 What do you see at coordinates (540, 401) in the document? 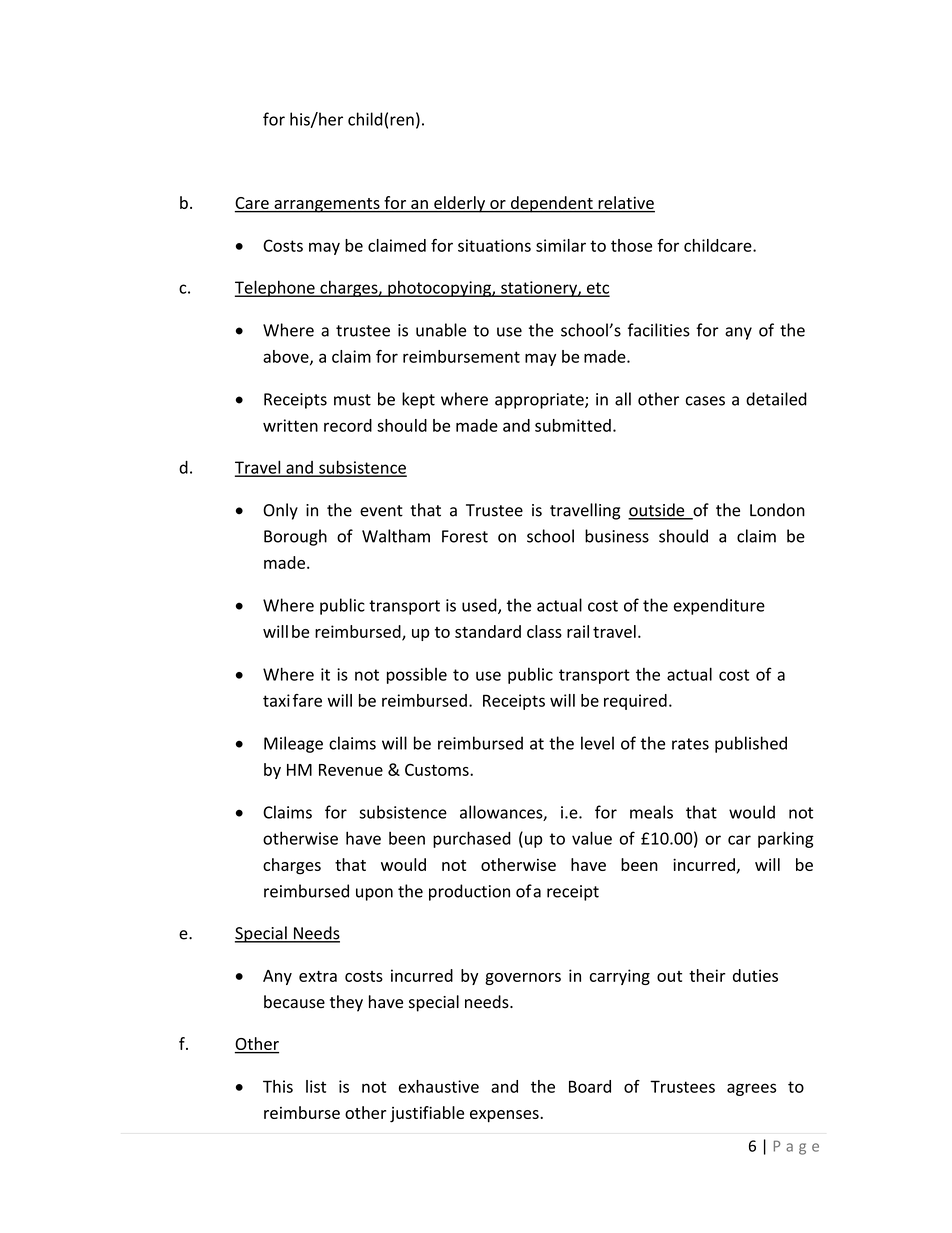
I see `appropriate` at bounding box center [540, 401].
